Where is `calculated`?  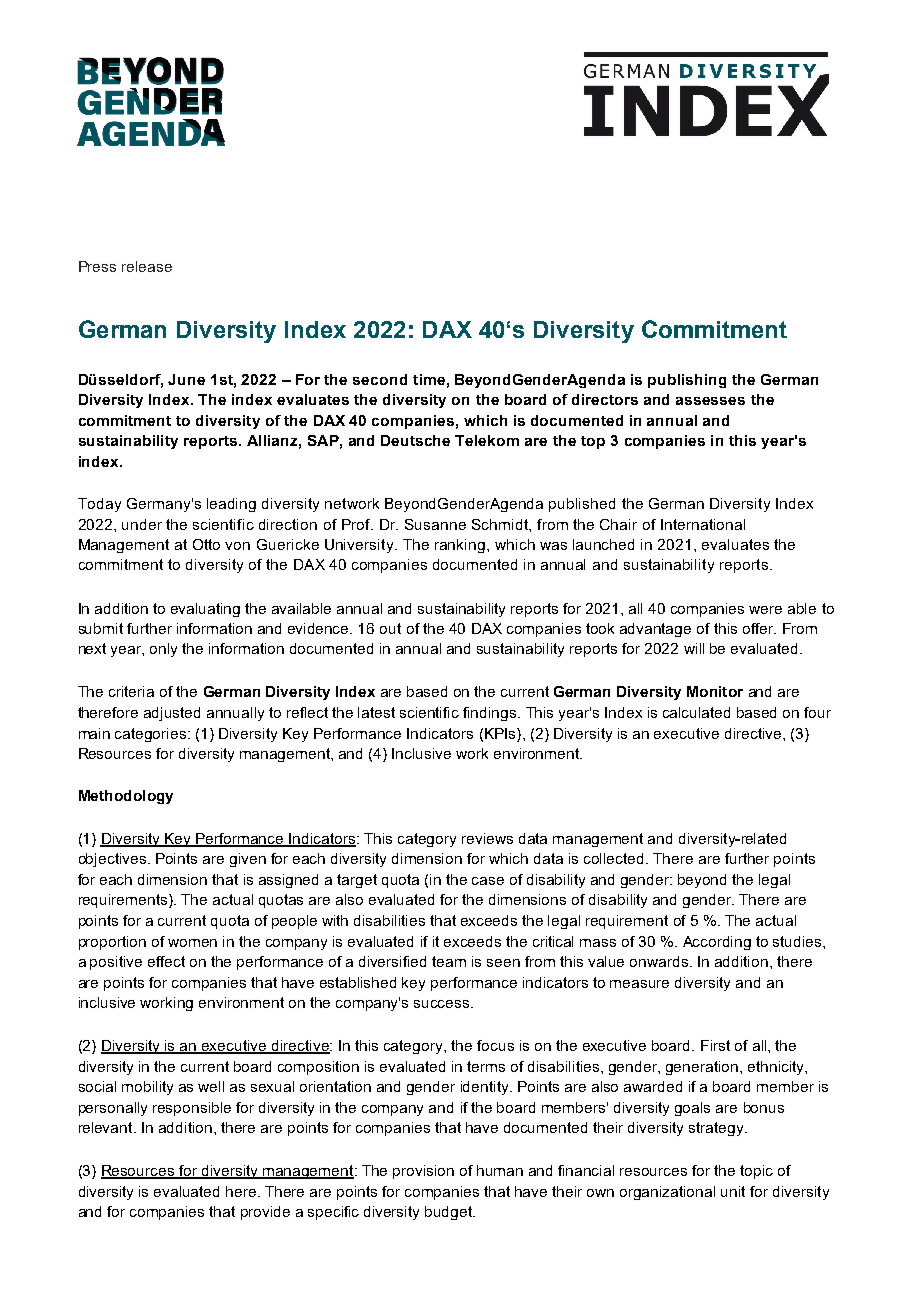 calculated is located at coordinates (696, 712).
